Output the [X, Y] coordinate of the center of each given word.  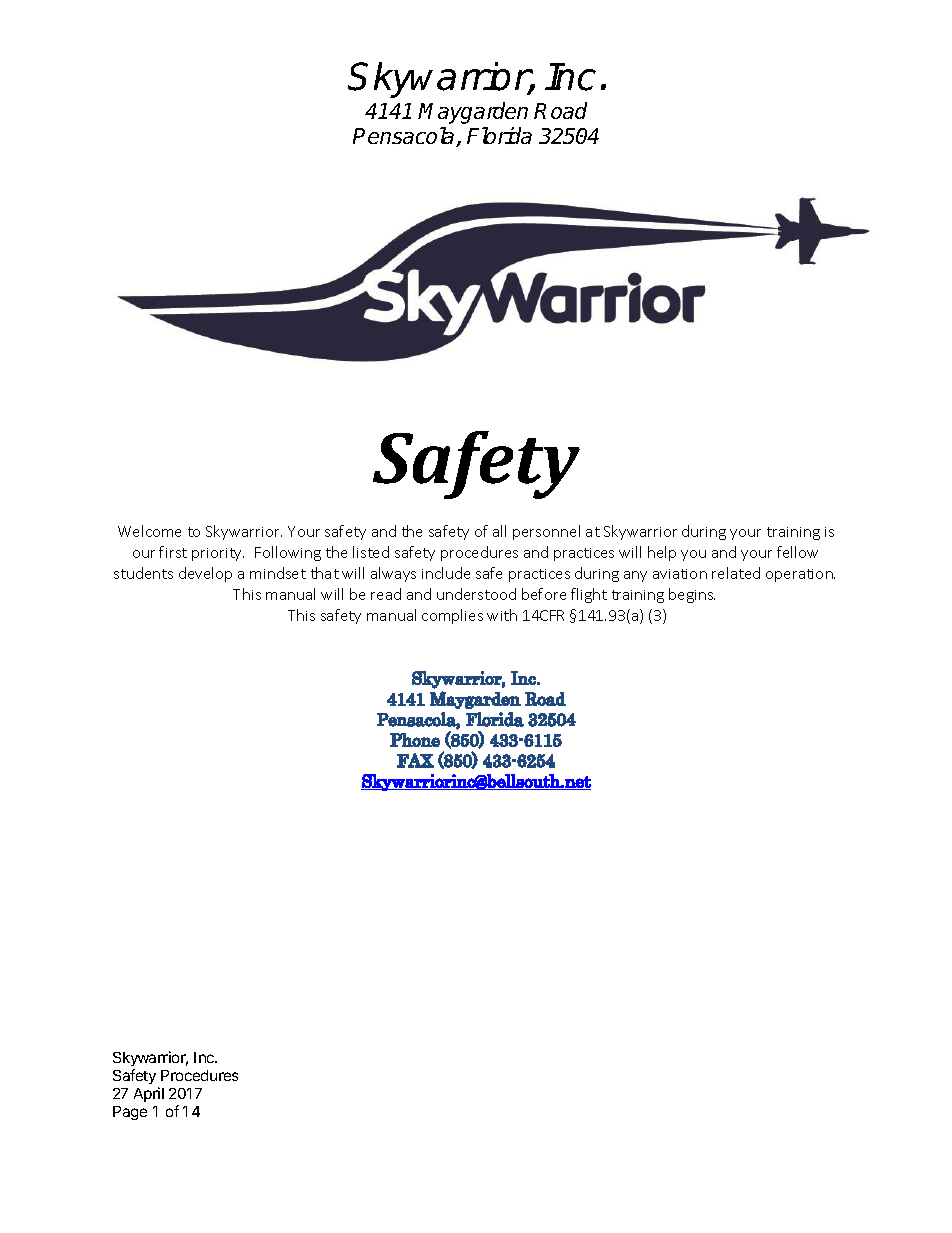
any [635, 576]
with [502, 615]
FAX [415, 760]
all [499, 531]
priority [218, 554]
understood [476, 594]
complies [452, 616]
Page [130, 1113]
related [736, 573]
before [544, 594]
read [386, 594]
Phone [415, 740]
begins [692, 595]
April [149, 1094]
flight [589, 595]
